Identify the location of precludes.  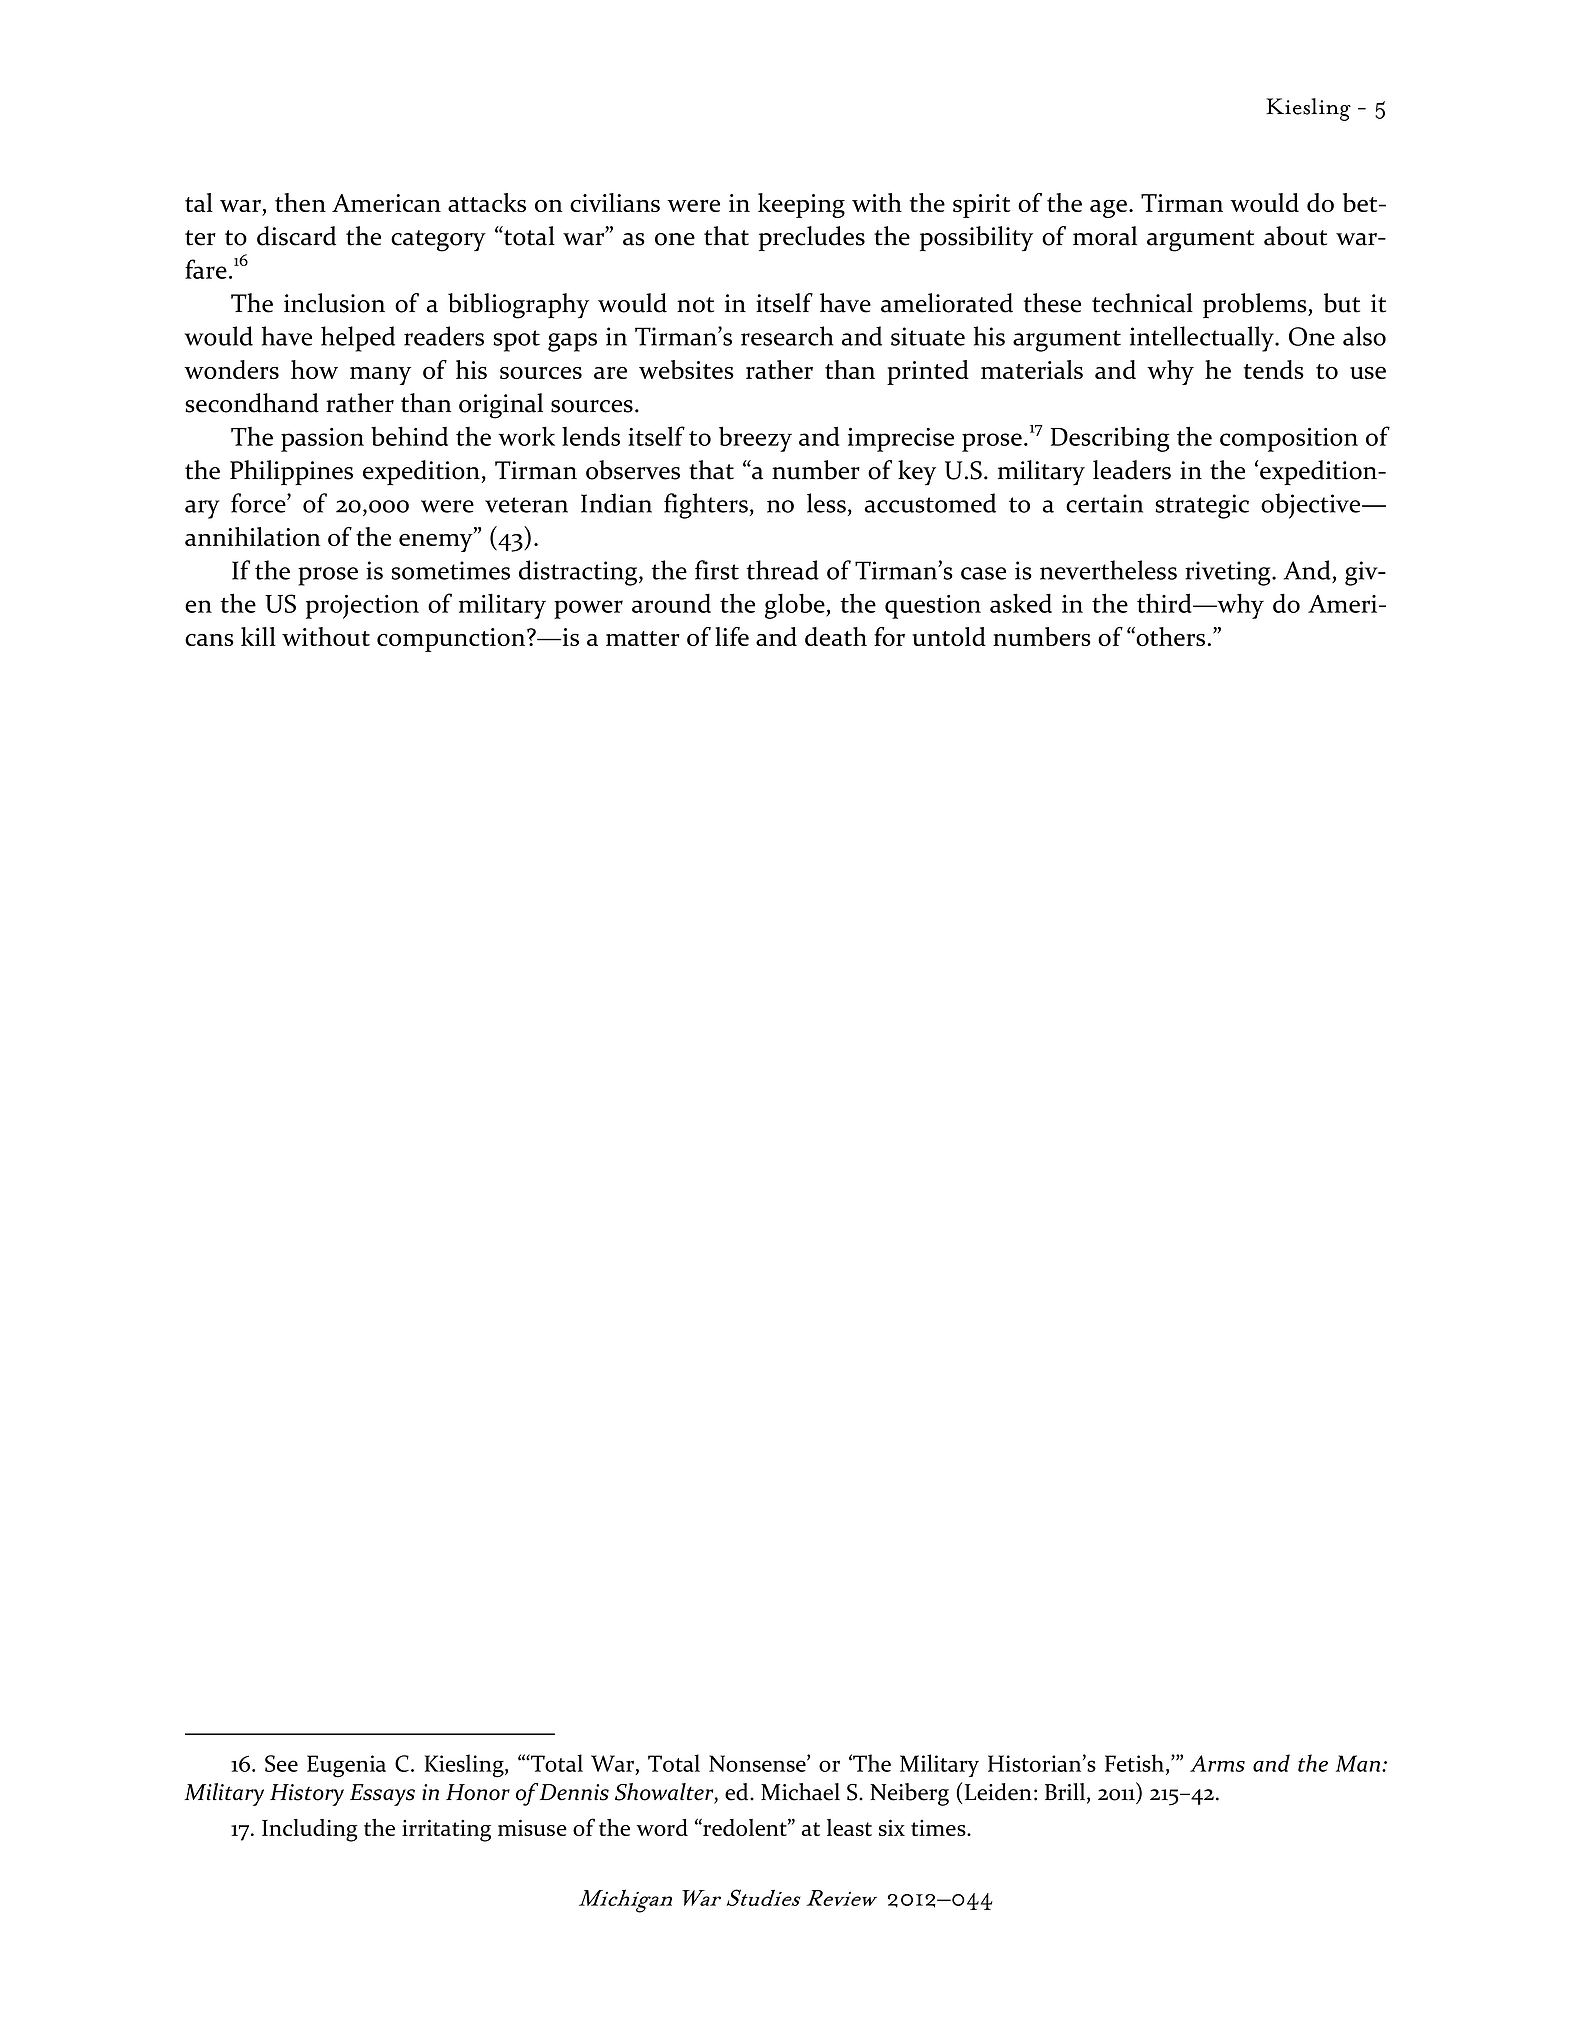
(812, 238).
